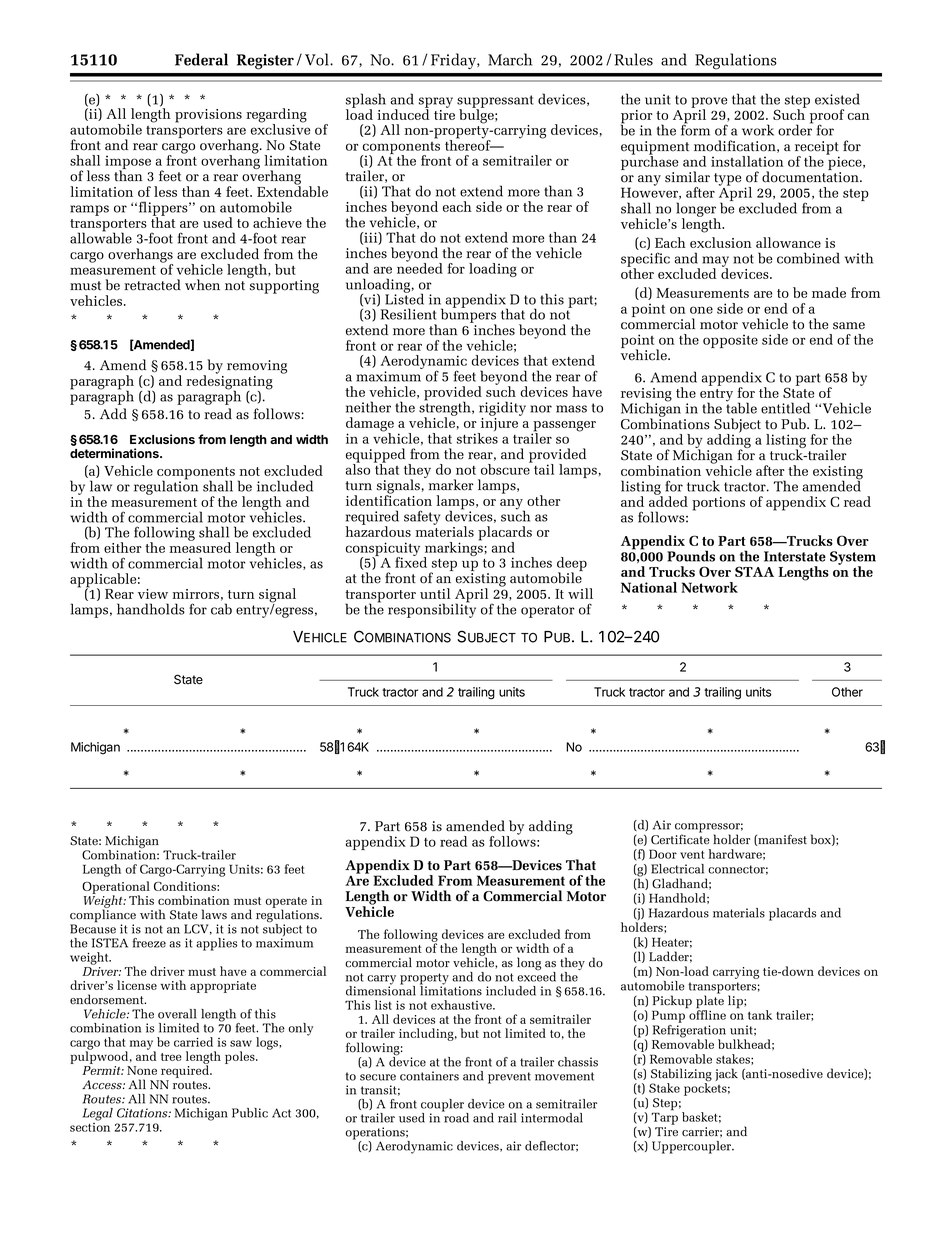 Image resolution: width=952 pixels, height=1233 pixels. I want to click on provisions, so click(208, 116).
